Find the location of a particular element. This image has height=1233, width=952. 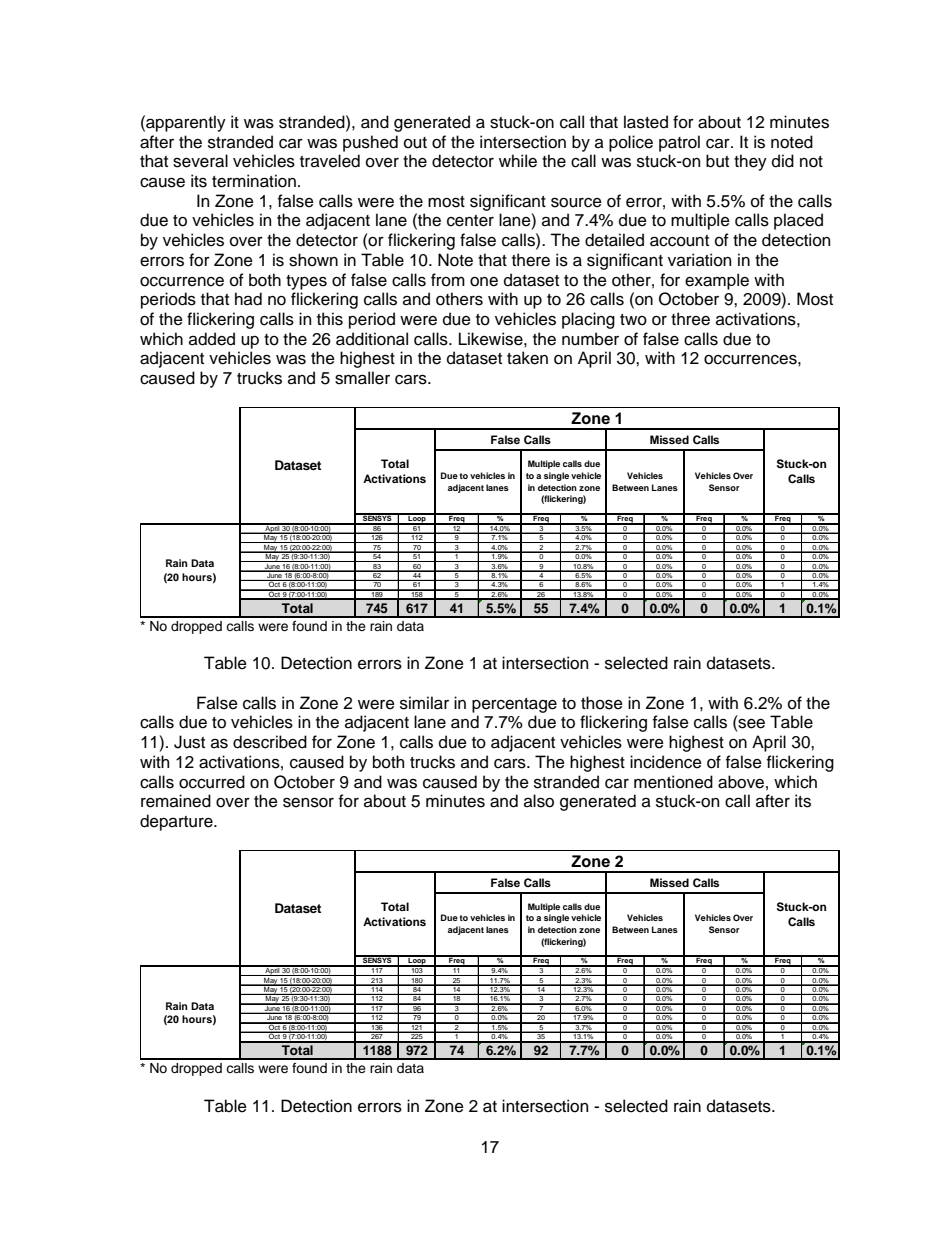

several is located at coordinates (200, 161).
